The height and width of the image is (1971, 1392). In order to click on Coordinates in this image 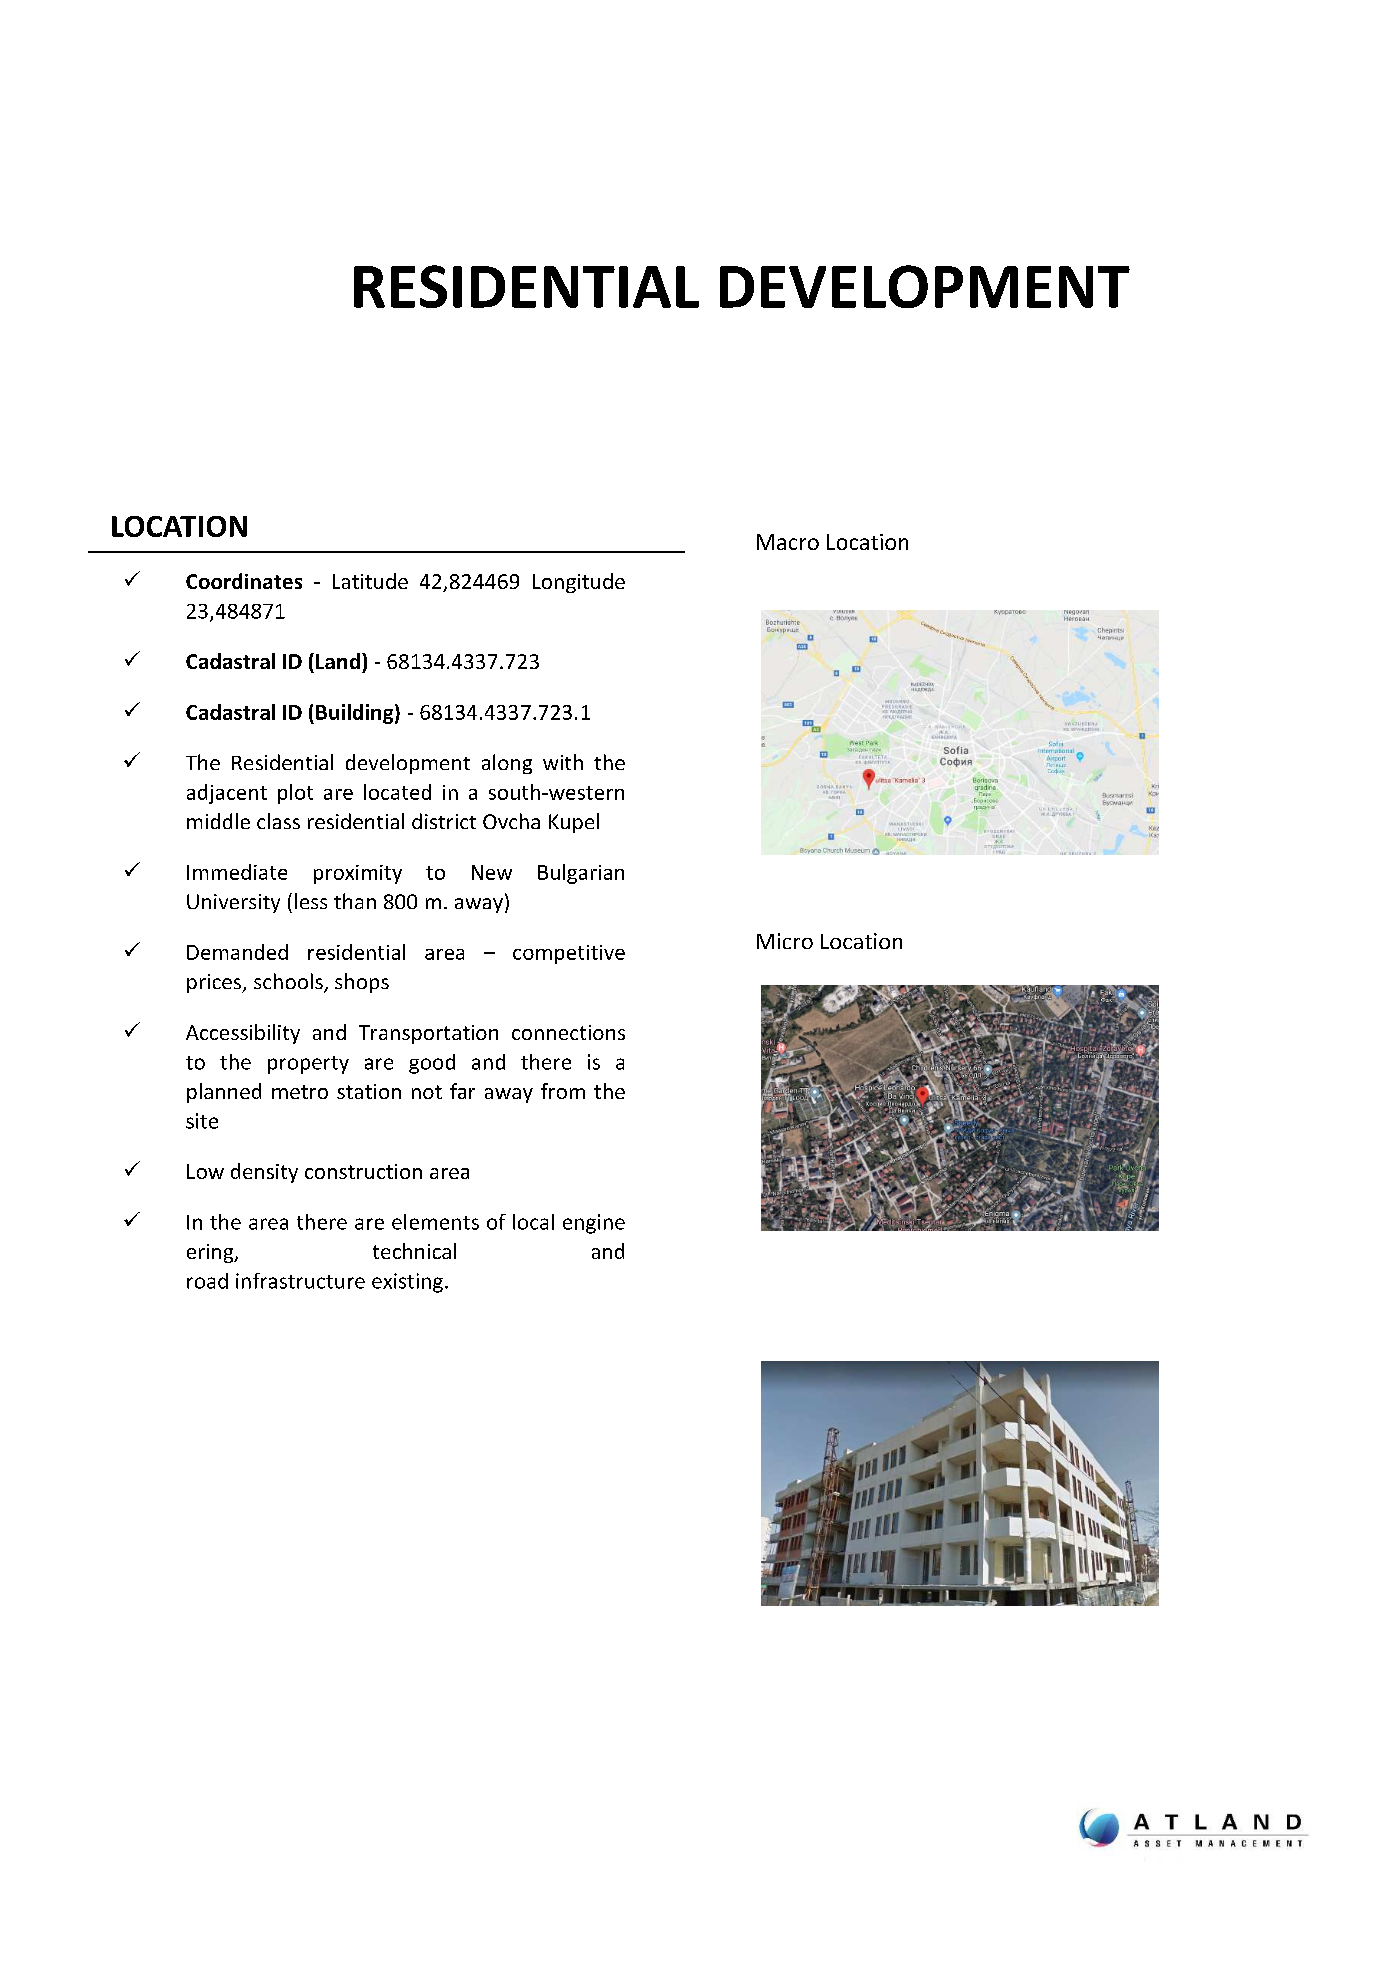, I will do `click(244, 581)`.
